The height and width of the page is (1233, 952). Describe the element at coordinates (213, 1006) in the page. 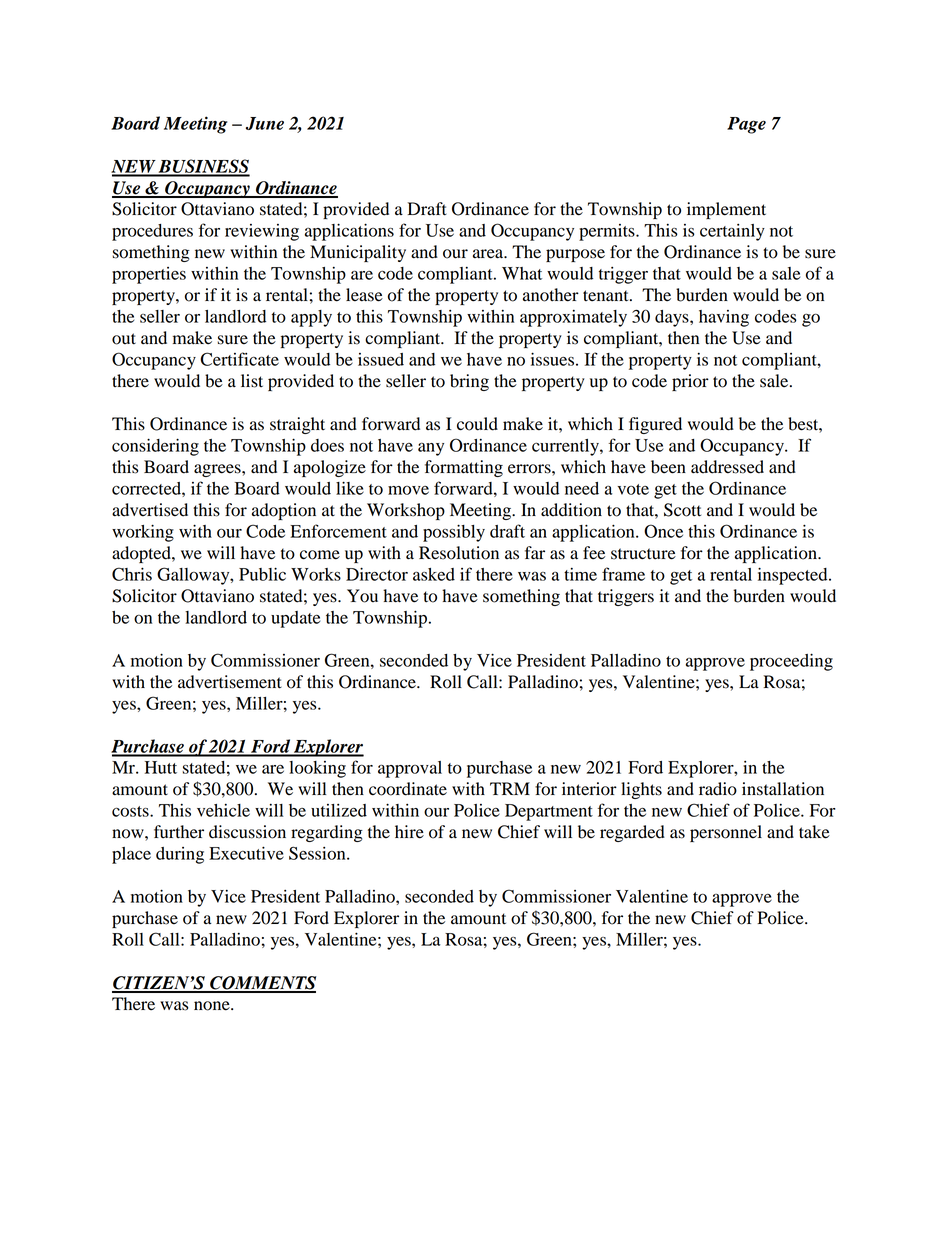

I see `none` at that location.
